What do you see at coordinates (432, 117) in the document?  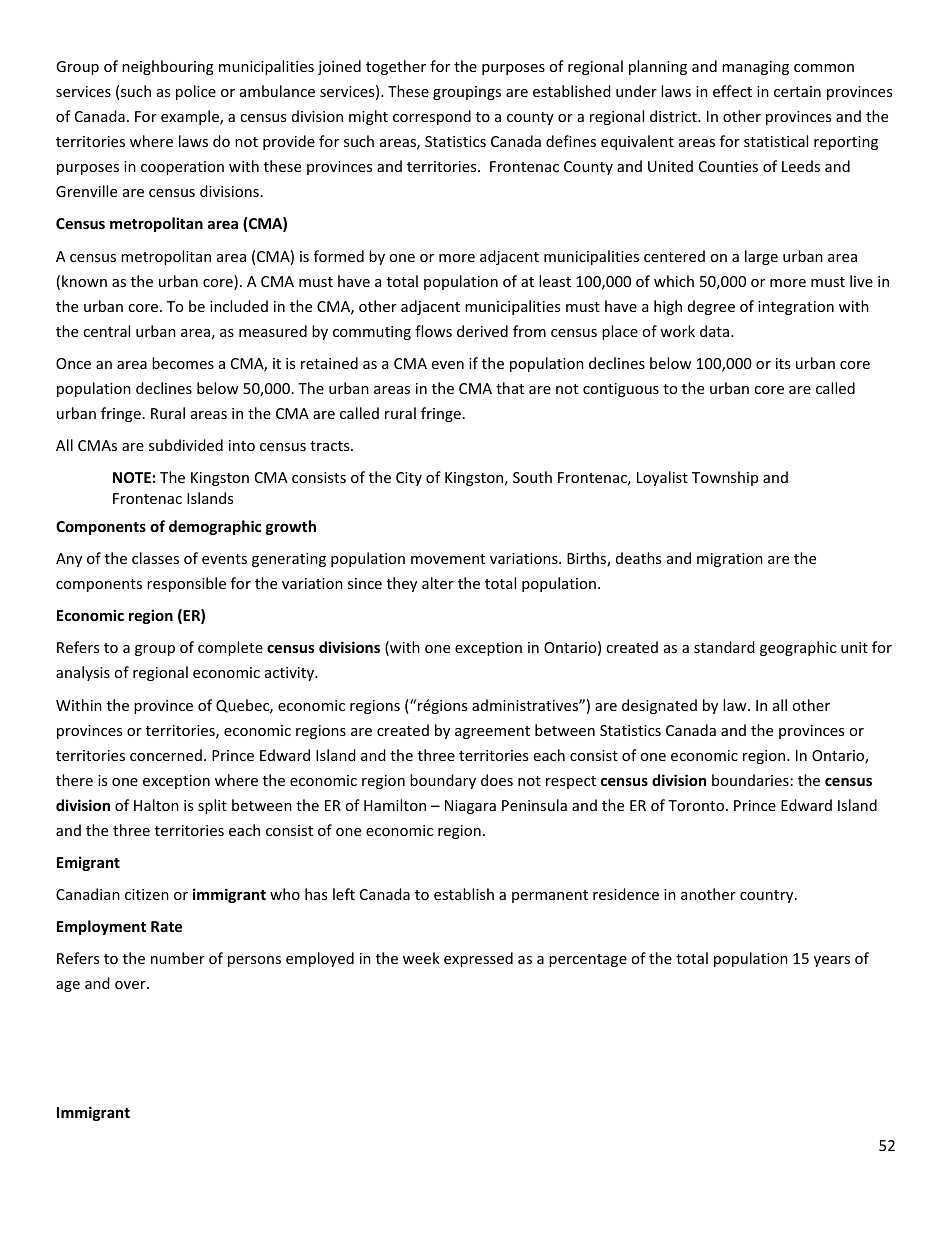 I see `correspond` at bounding box center [432, 117].
